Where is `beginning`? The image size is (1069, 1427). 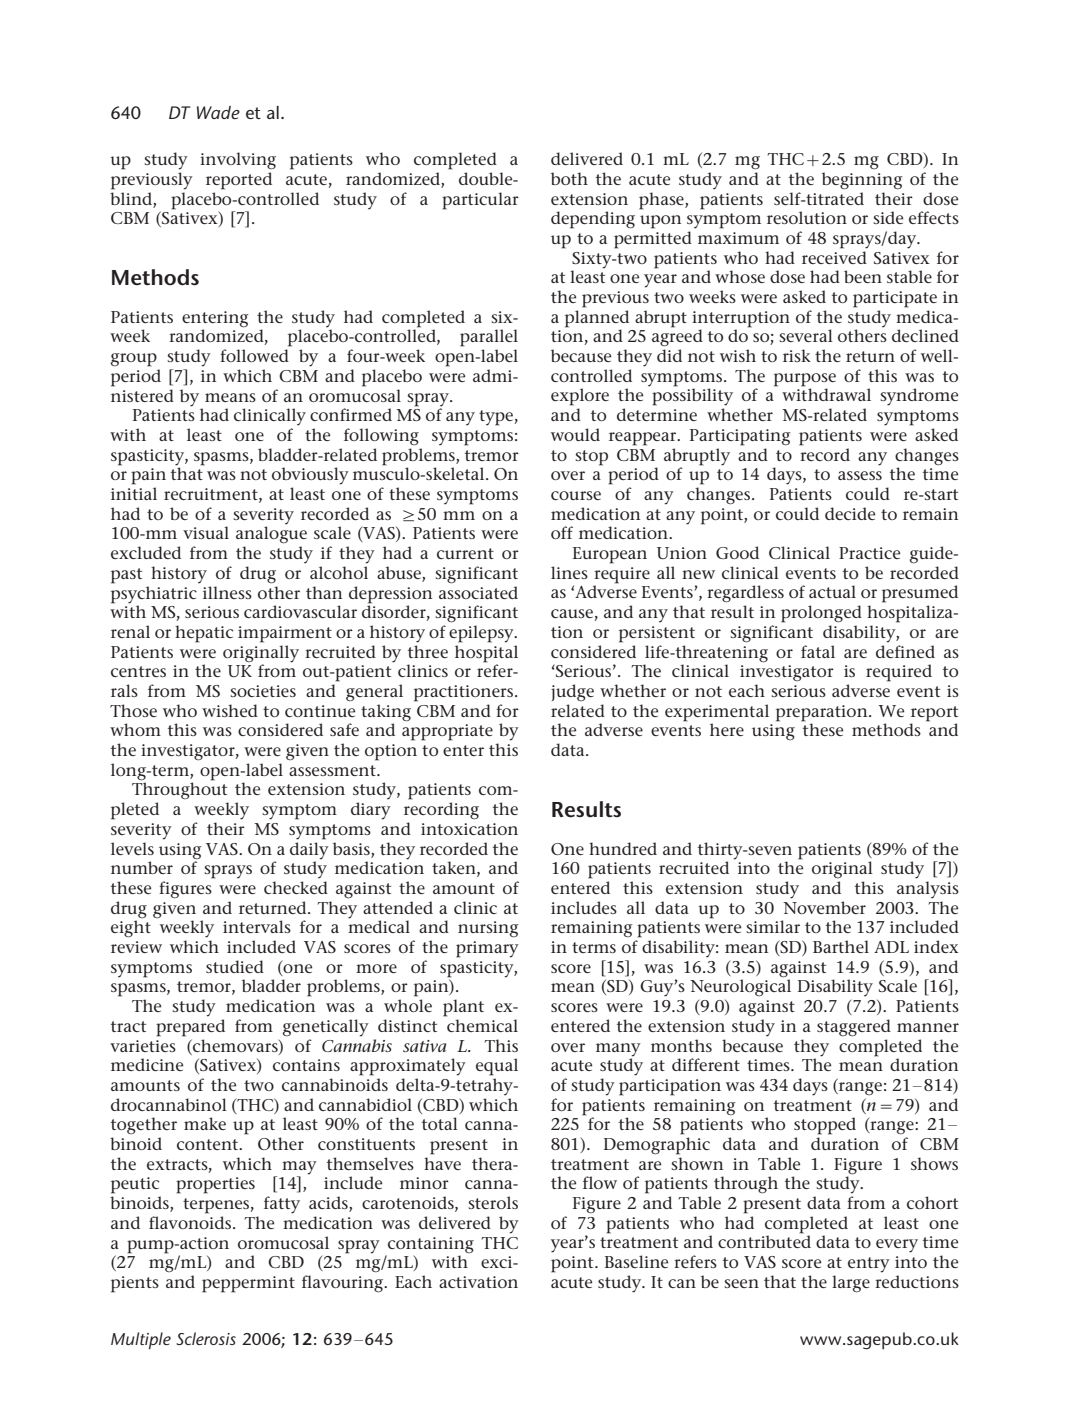
beginning is located at coordinates (862, 181).
